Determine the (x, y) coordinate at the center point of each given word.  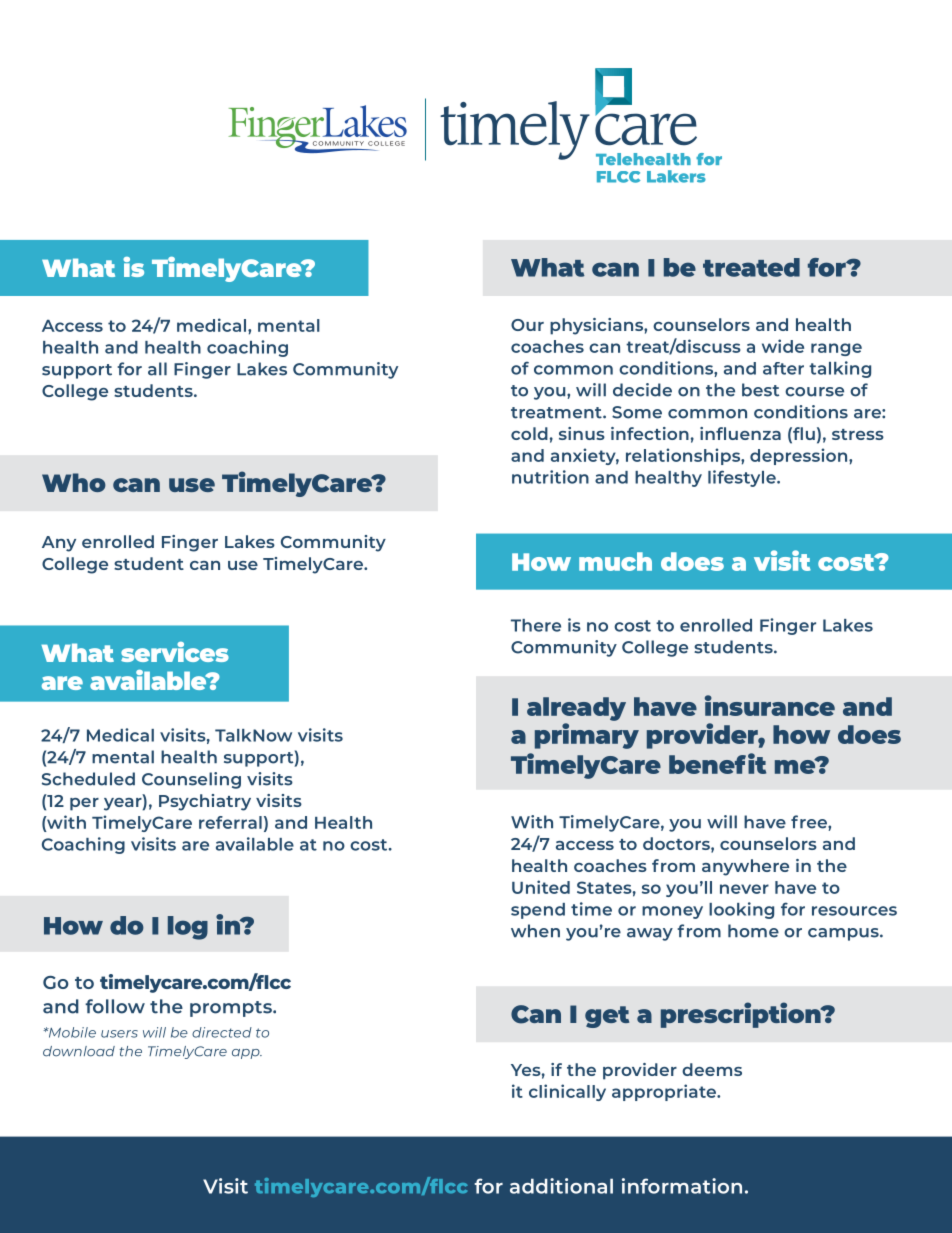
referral (230, 822)
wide (783, 346)
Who (74, 482)
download (79, 1051)
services (175, 652)
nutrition (550, 477)
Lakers (676, 176)
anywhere (745, 867)
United (541, 887)
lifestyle (743, 478)
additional (561, 1186)
